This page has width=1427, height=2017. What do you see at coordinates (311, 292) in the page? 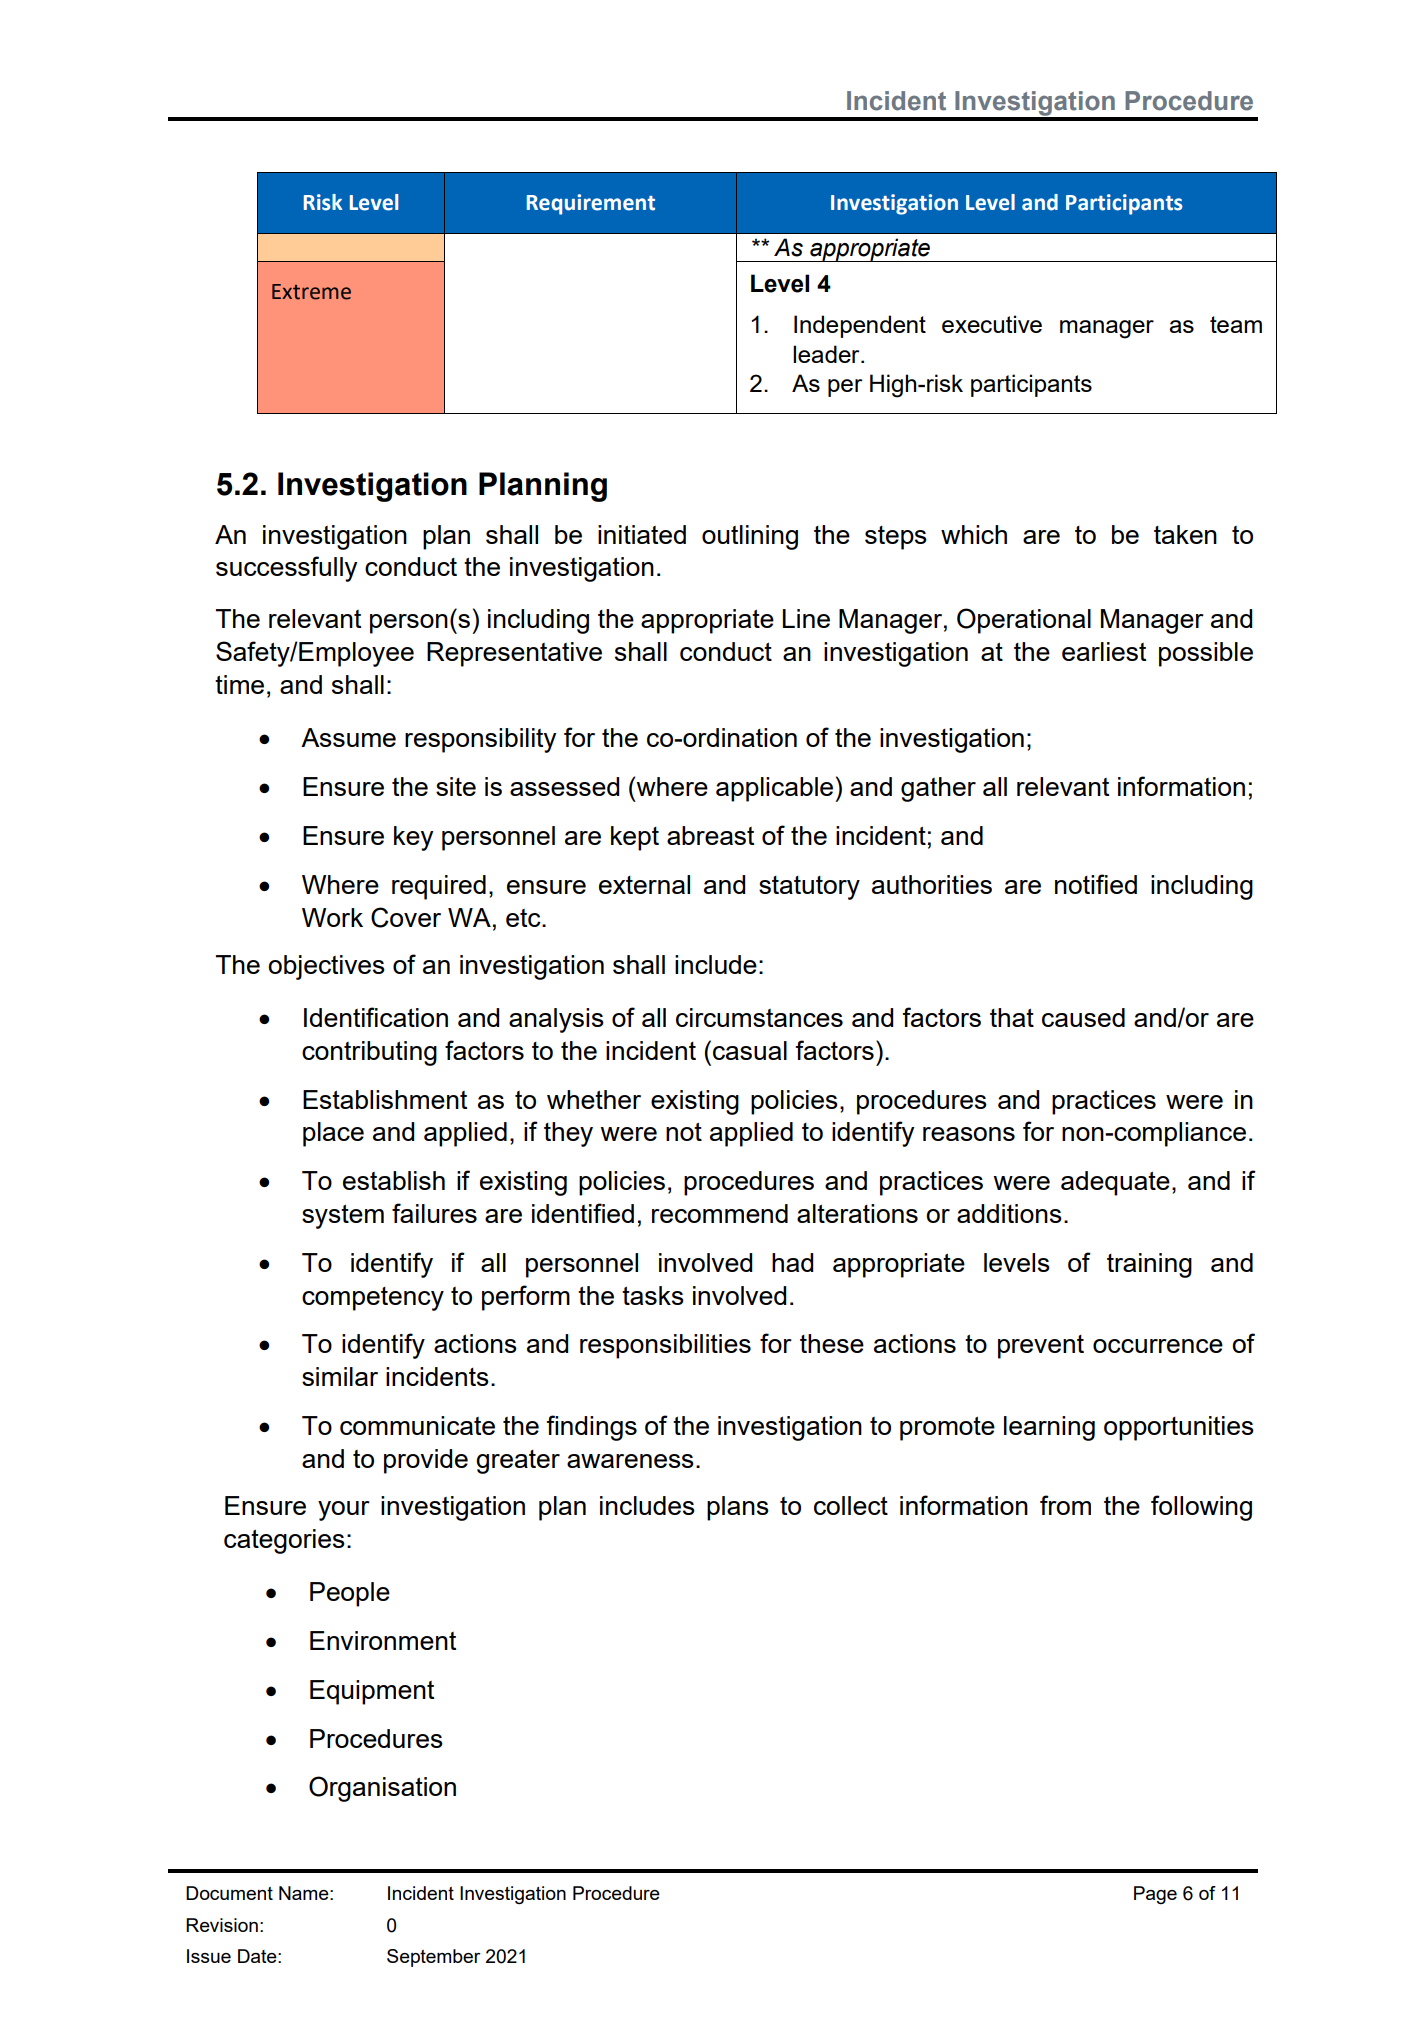
I see `Extreme` at bounding box center [311, 292].
